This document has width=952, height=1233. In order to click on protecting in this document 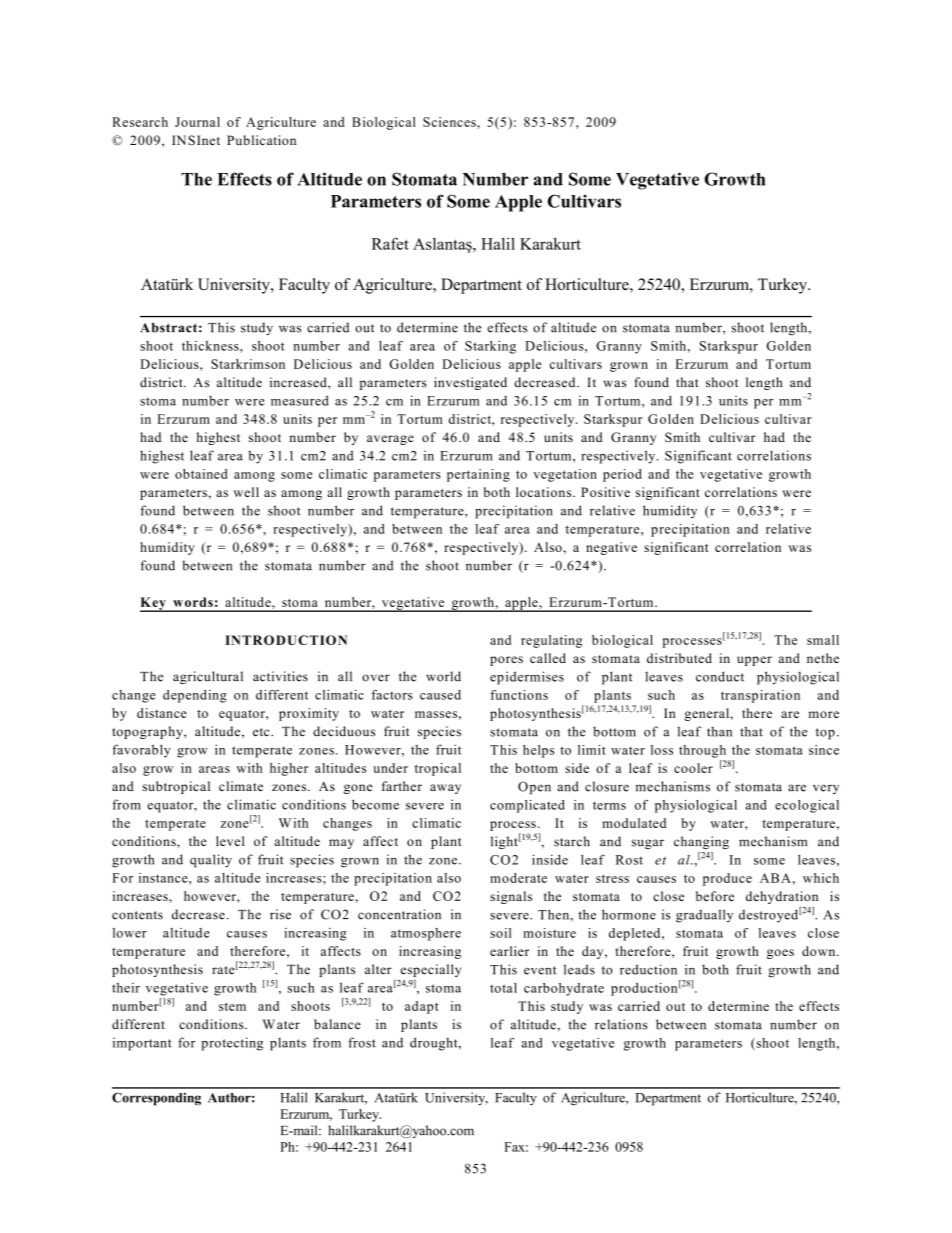, I will do `click(232, 1044)`.
